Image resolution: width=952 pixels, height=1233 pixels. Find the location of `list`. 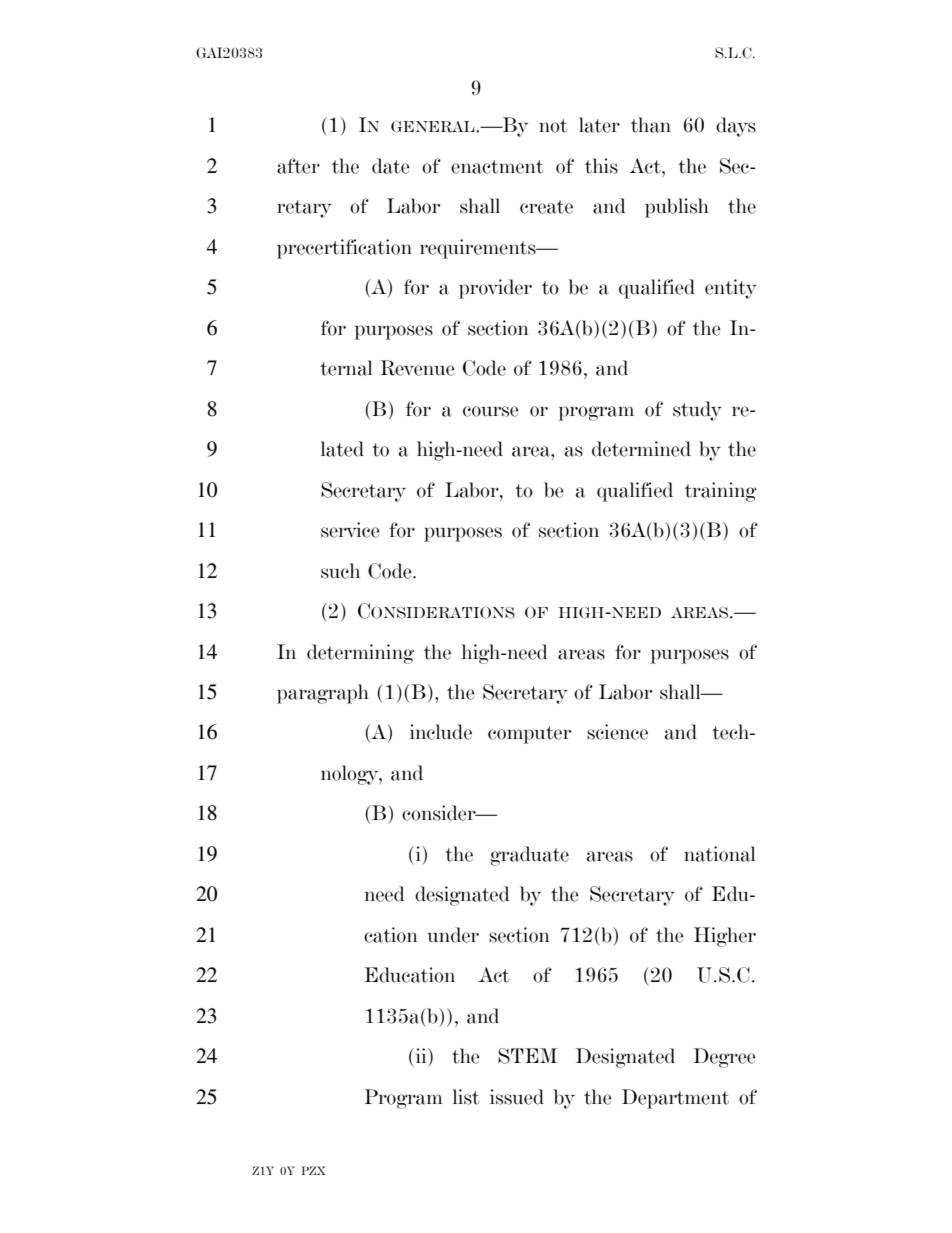

list is located at coordinates (466, 1097).
